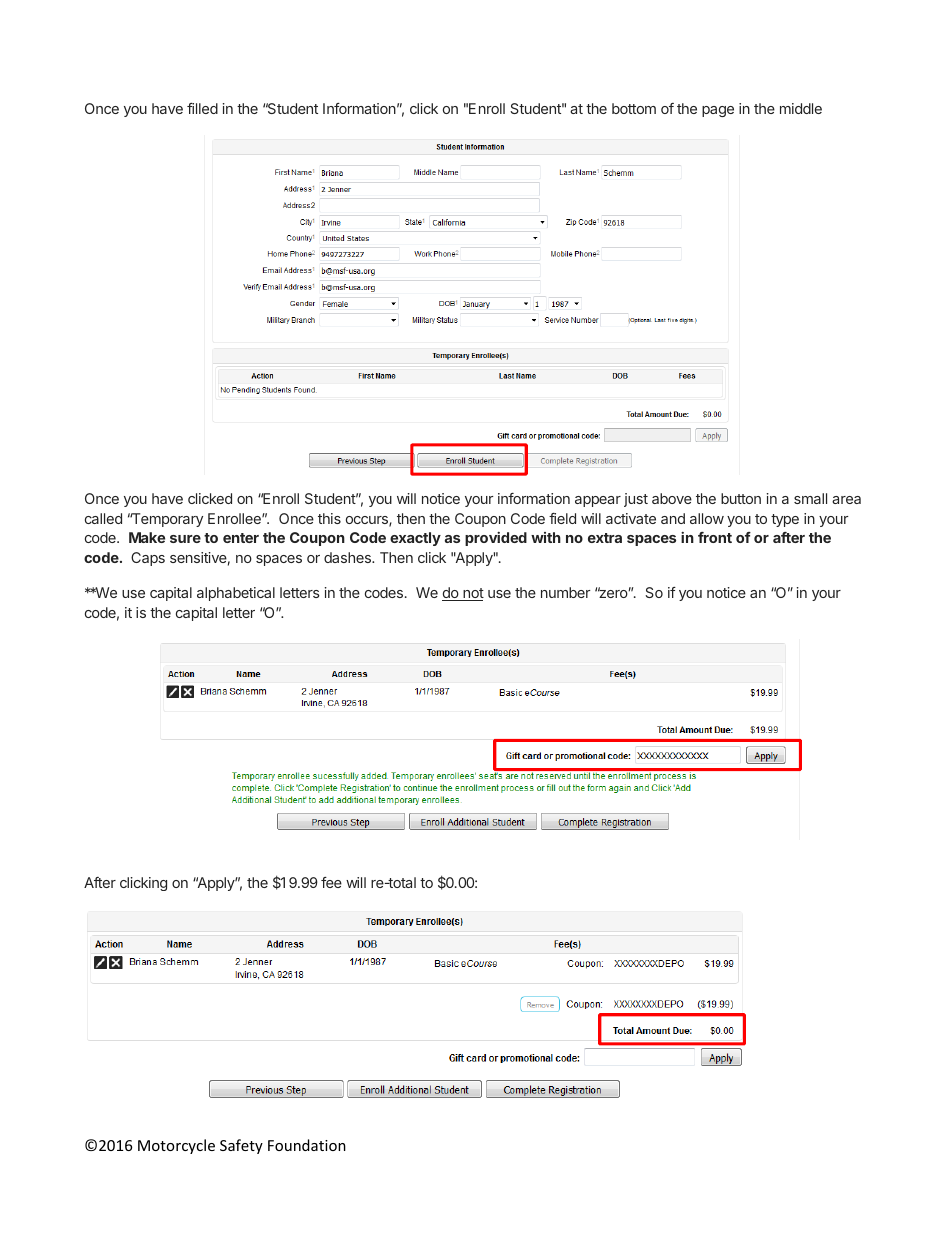 This image has height=1233, width=952. Describe the element at coordinates (241, 1146) in the image. I see `Safety` at that location.
